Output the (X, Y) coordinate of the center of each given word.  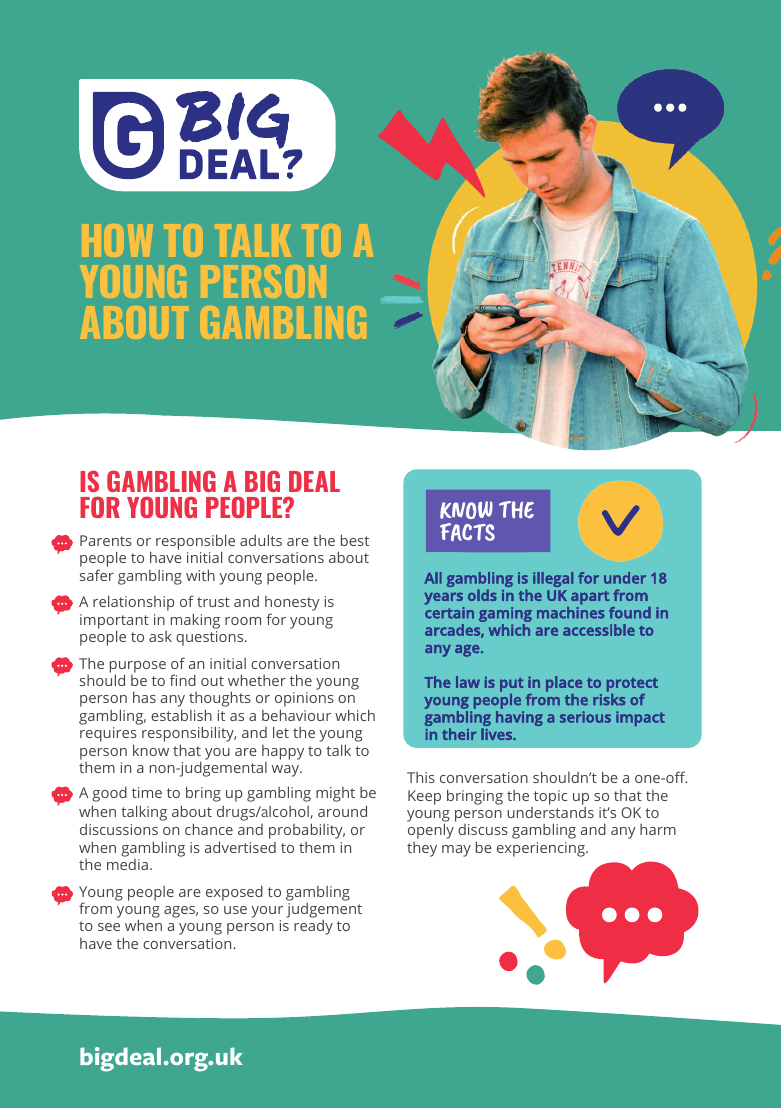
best (355, 540)
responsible (195, 543)
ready (313, 927)
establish (181, 715)
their (459, 734)
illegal (553, 579)
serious (585, 717)
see (109, 927)
